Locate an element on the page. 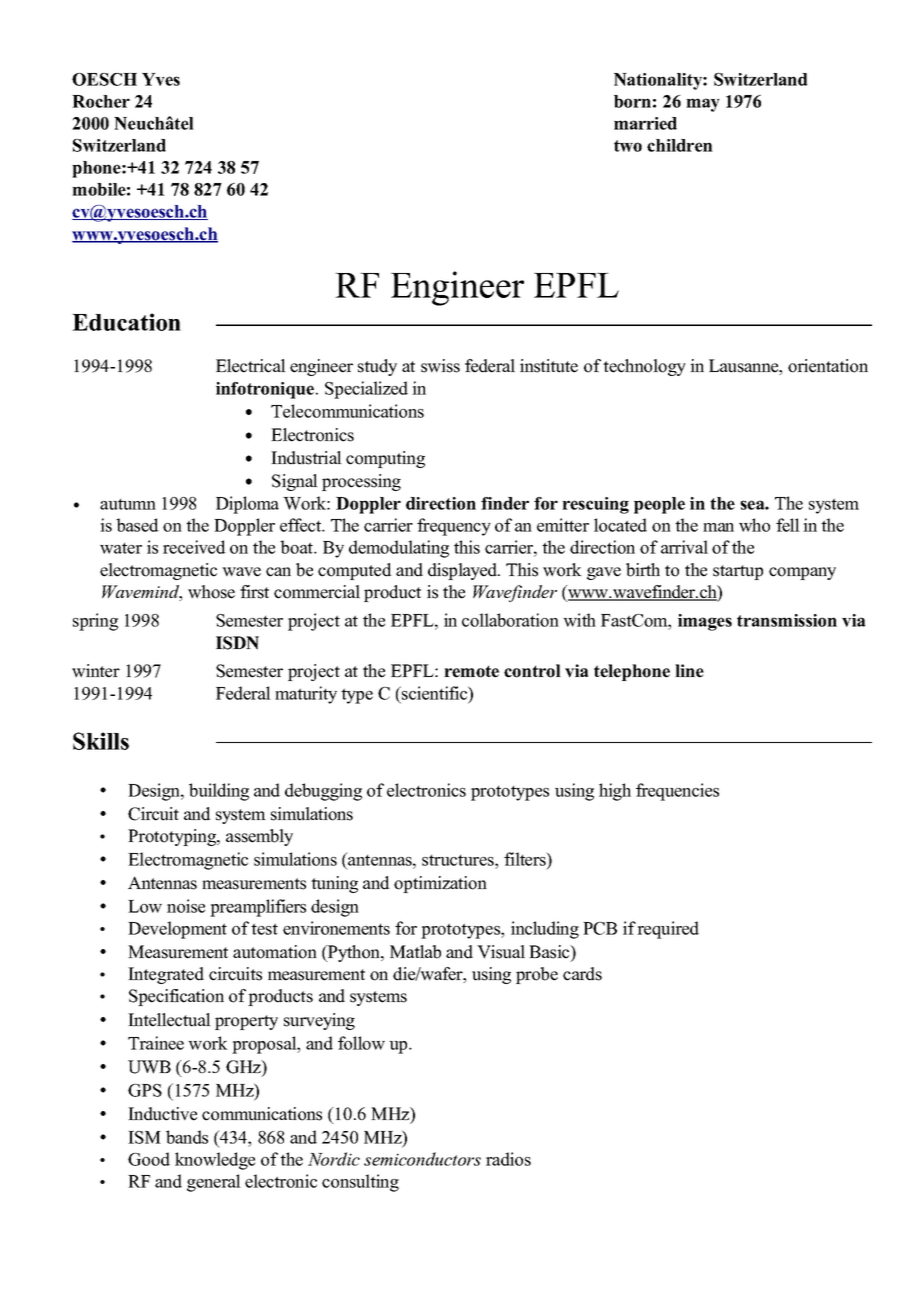 Image resolution: width=924 pixels, height=1308 pixels. two is located at coordinates (628, 146).
